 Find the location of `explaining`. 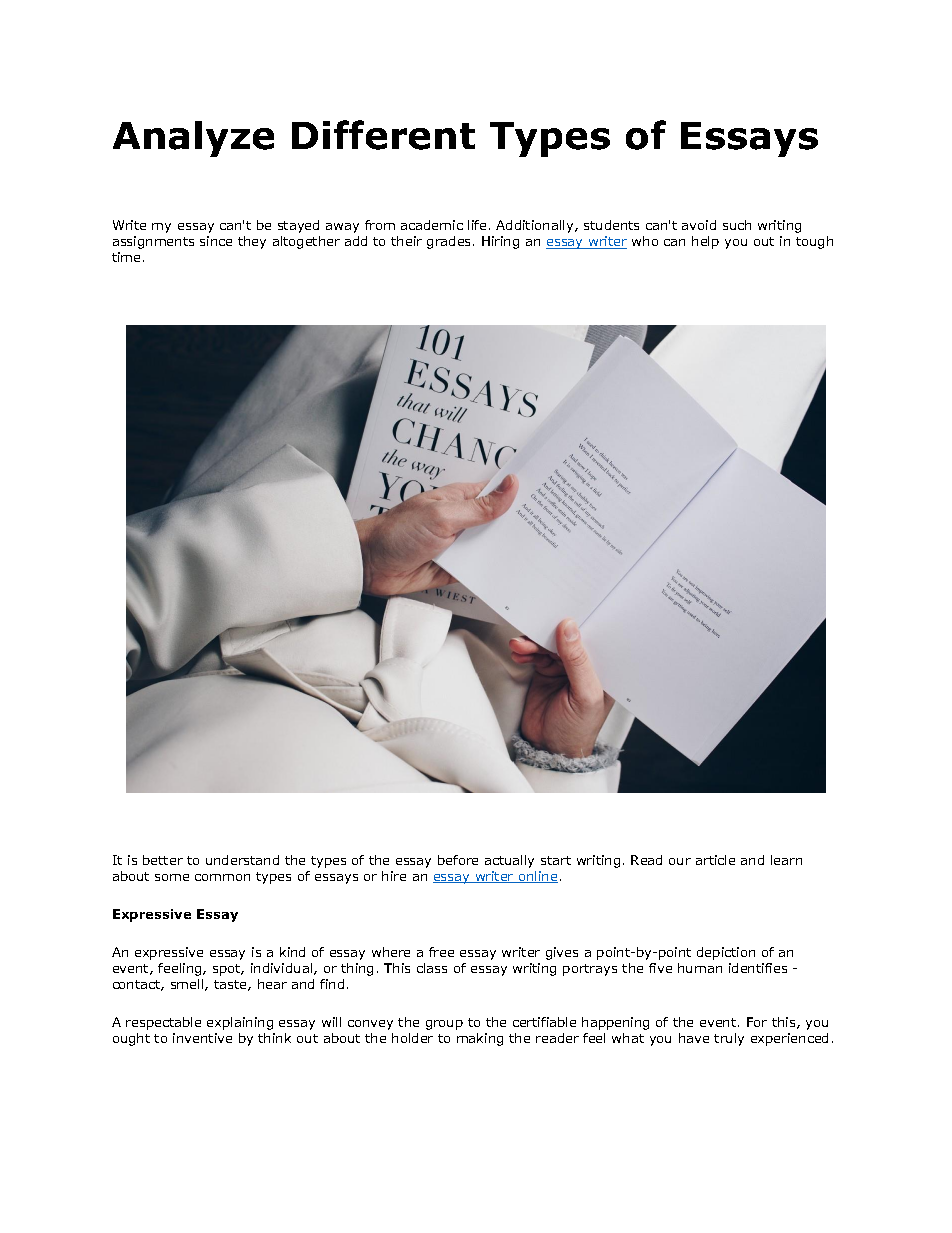

explaining is located at coordinates (240, 1023).
